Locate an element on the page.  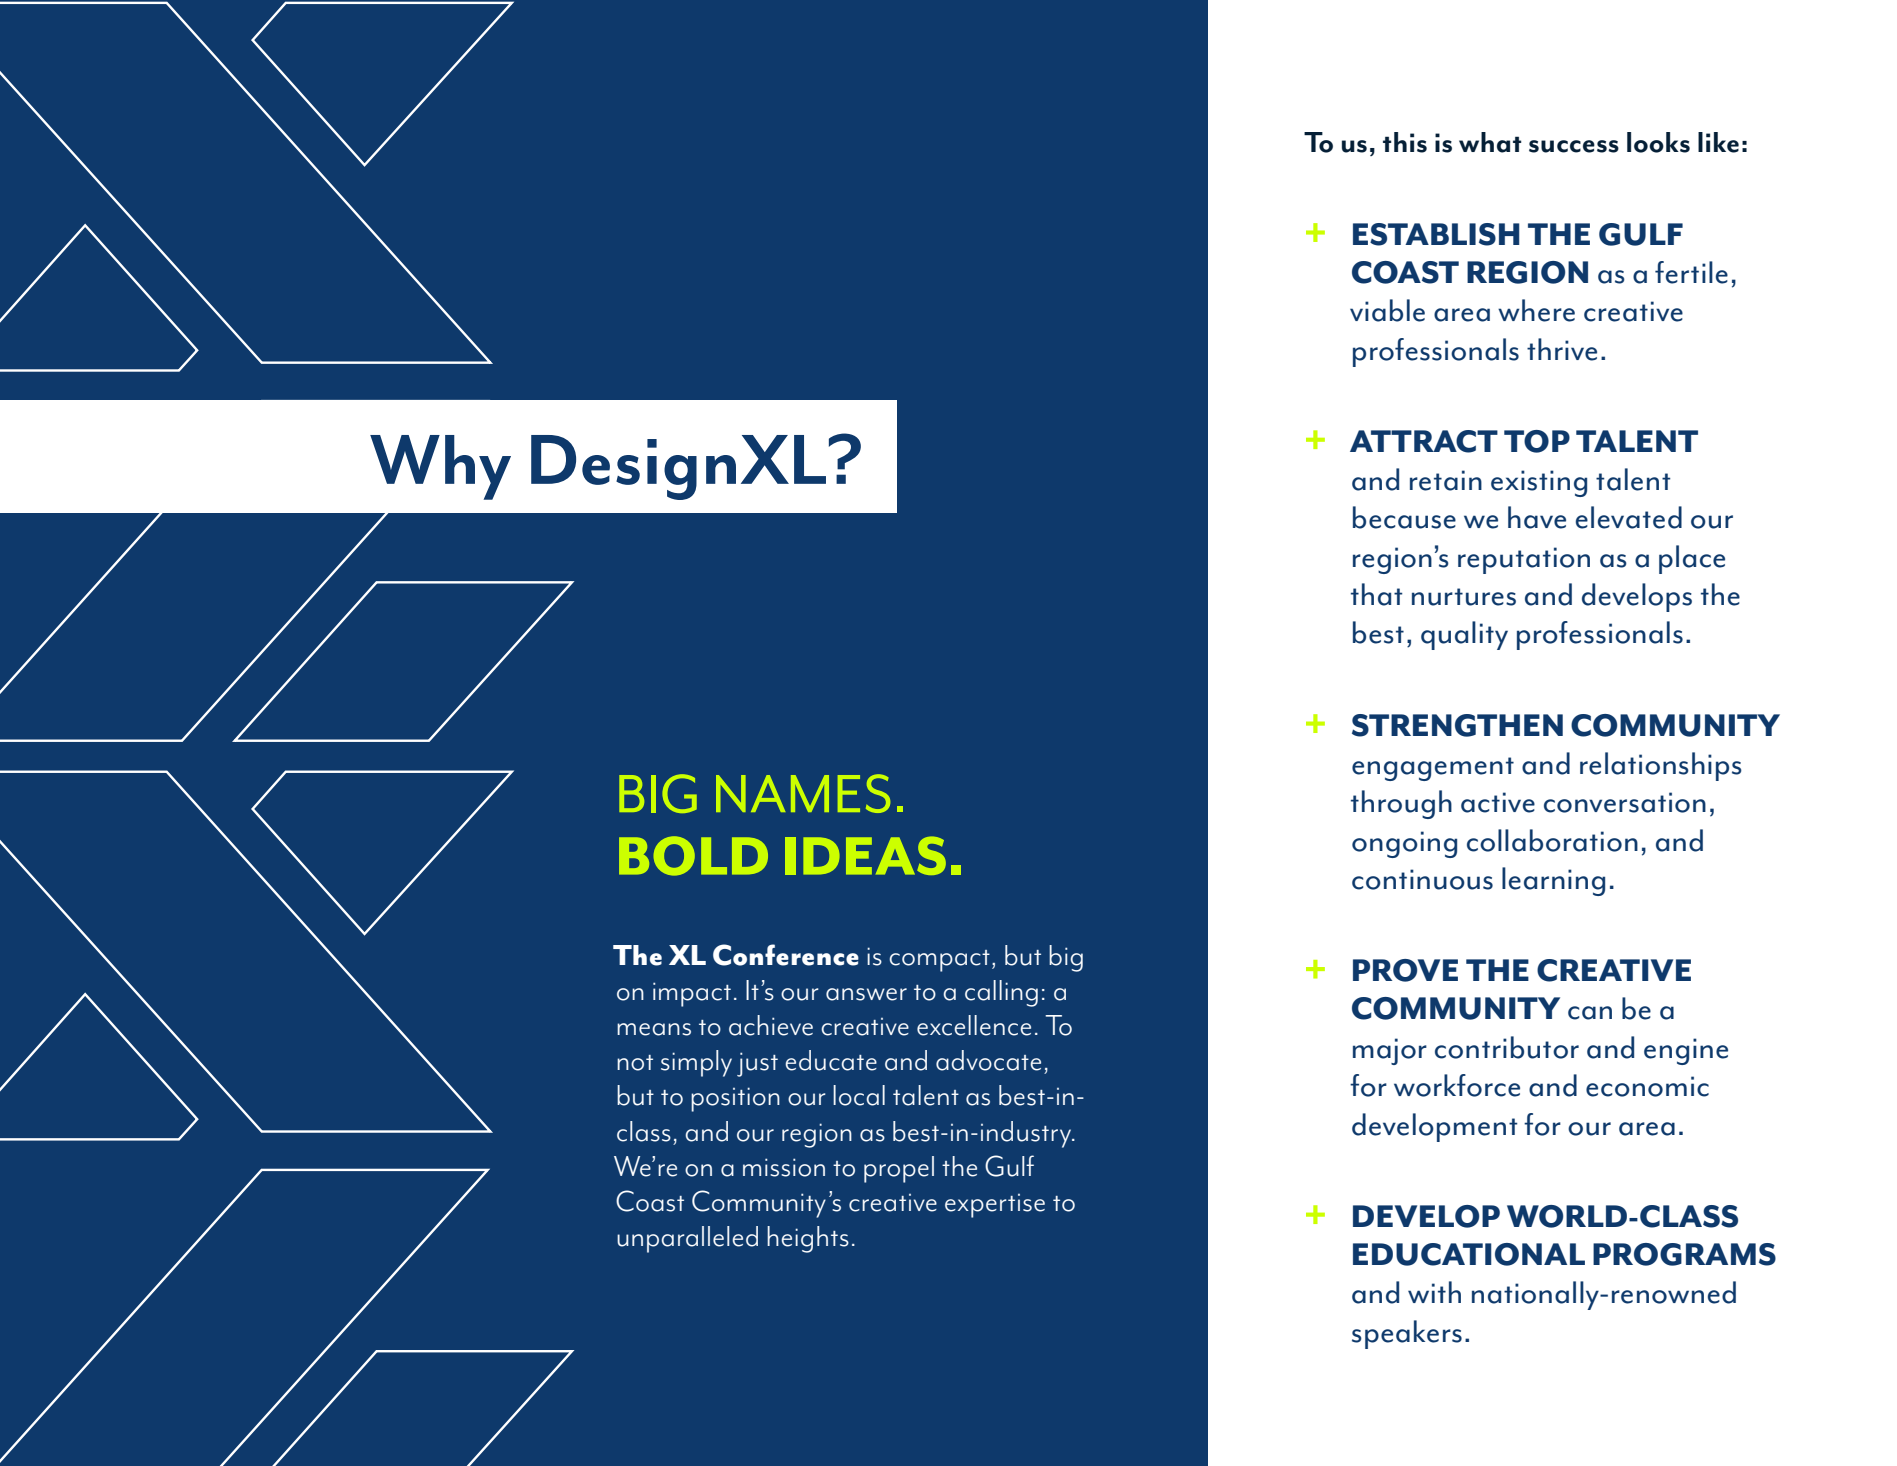
with is located at coordinates (1434, 1292).
